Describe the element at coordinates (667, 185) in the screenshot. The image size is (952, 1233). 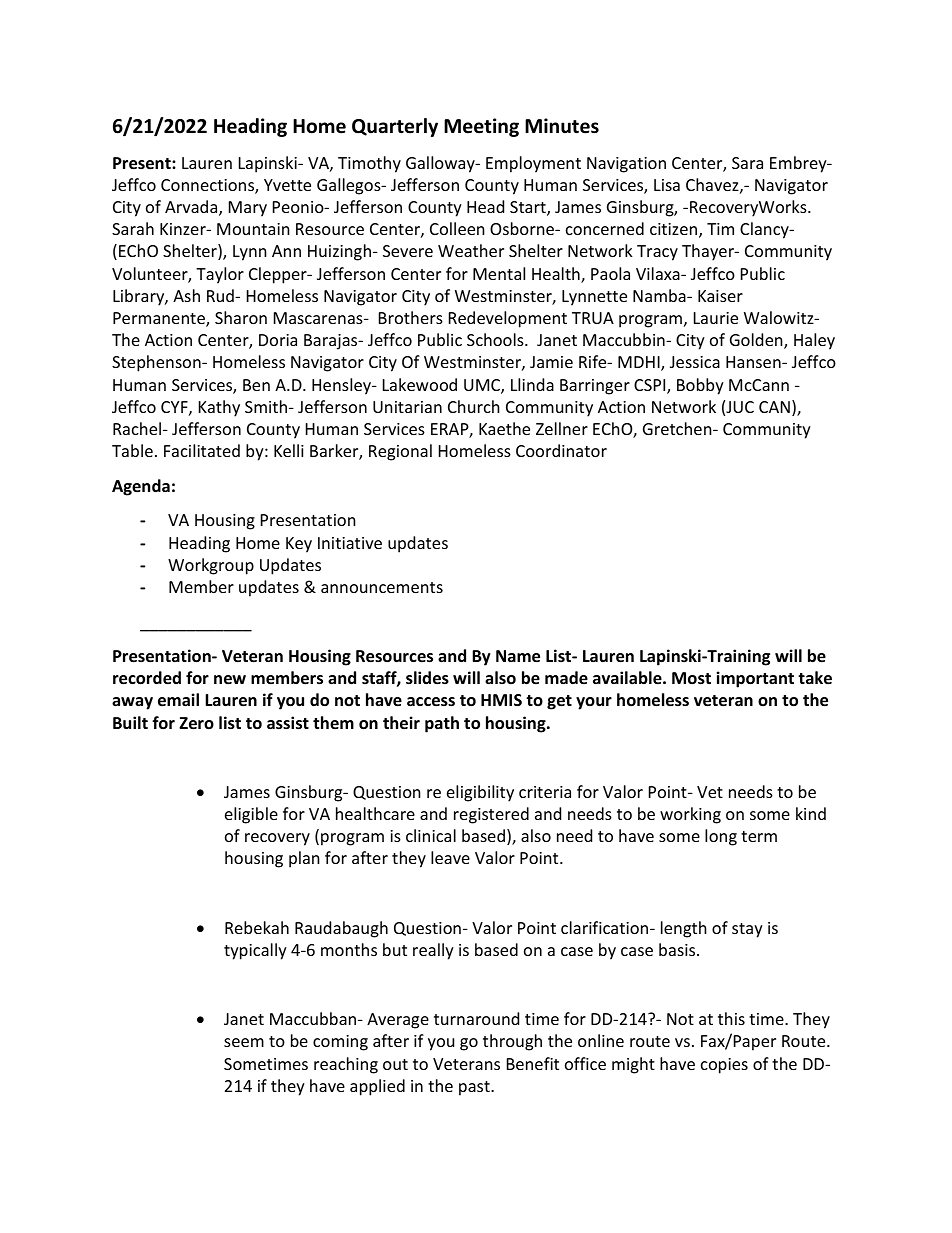
I see `Lisa` at that location.
